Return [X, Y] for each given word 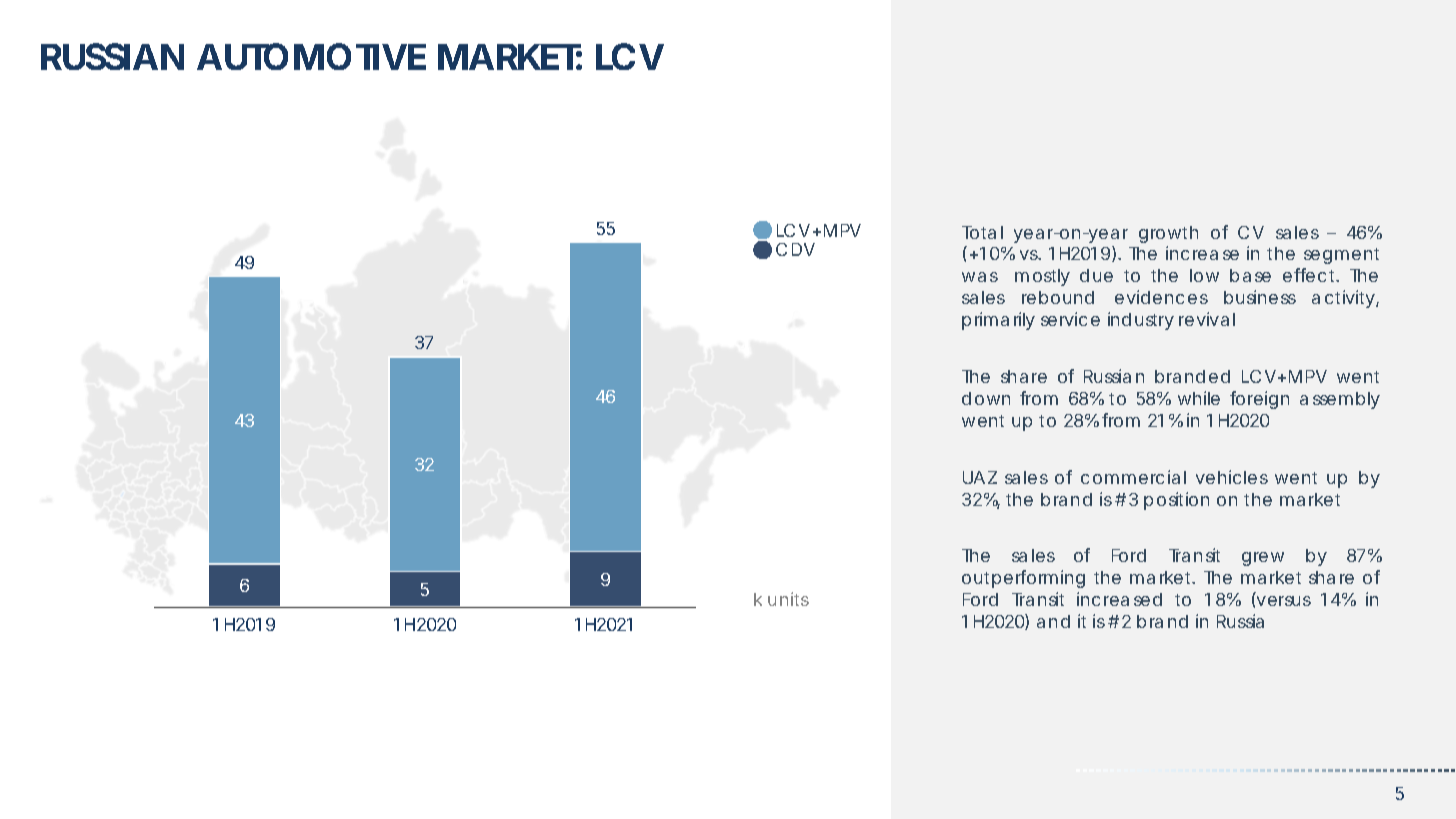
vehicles [1232, 477]
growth [1168, 234]
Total [982, 232]
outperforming [1023, 579]
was [980, 277]
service [1070, 319]
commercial [1133, 477]
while [1199, 398]
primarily [998, 321]
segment [1341, 256]
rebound [1058, 297]
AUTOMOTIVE [311, 56]
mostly [1042, 277]
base [1250, 275]
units [788, 599]
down [986, 398]
